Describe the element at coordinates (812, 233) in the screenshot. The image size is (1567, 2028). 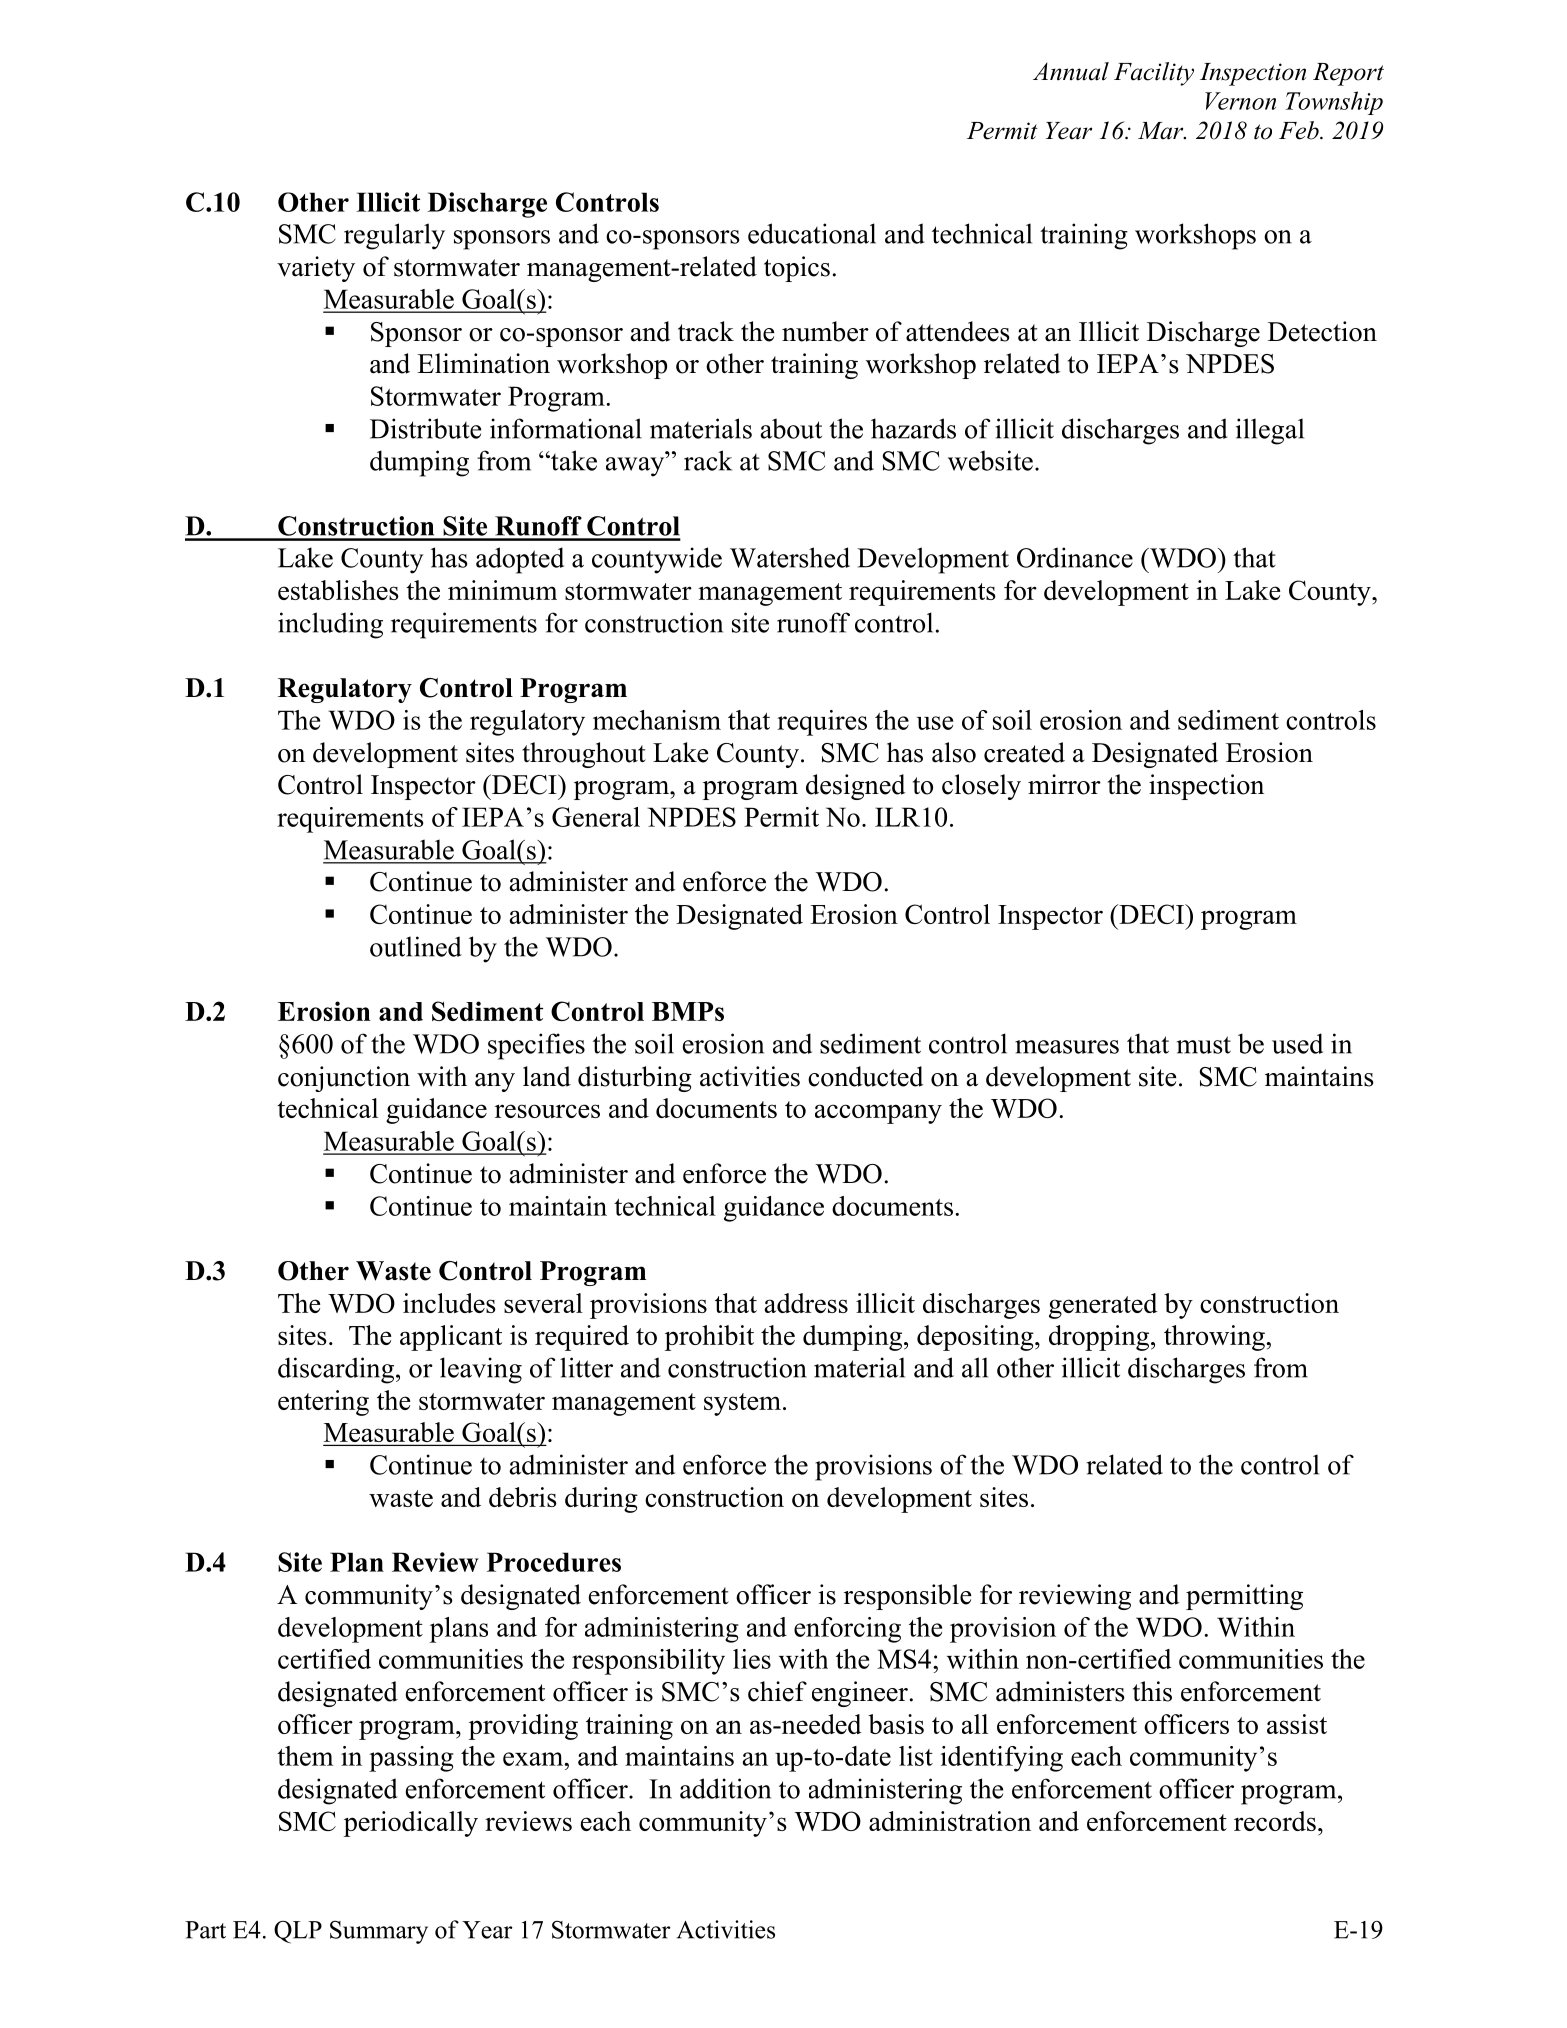
I see `educational` at that location.
